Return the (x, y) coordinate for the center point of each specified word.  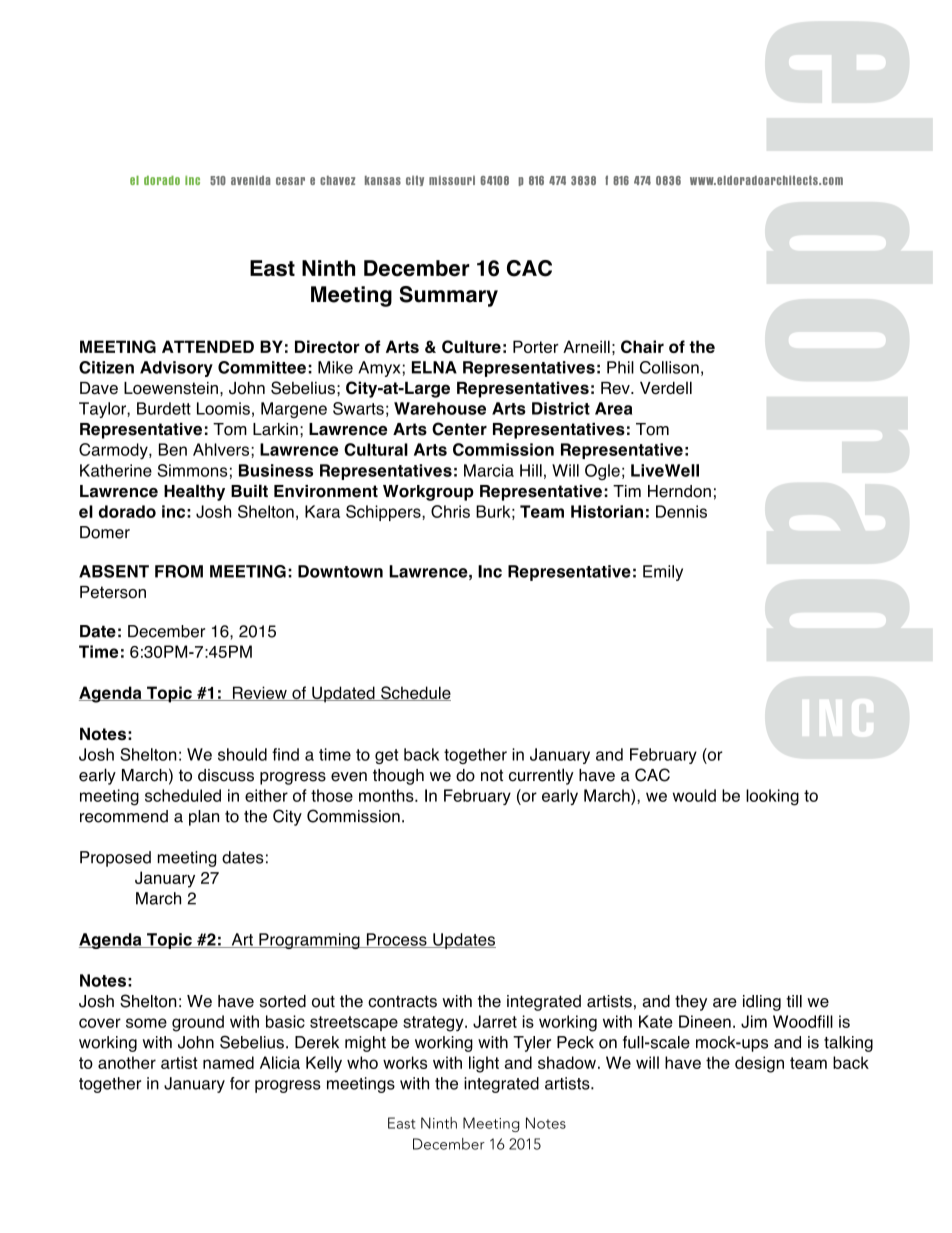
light (484, 1064)
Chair (642, 346)
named (228, 1062)
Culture (471, 346)
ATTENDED (208, 346)
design (759, 1064)
